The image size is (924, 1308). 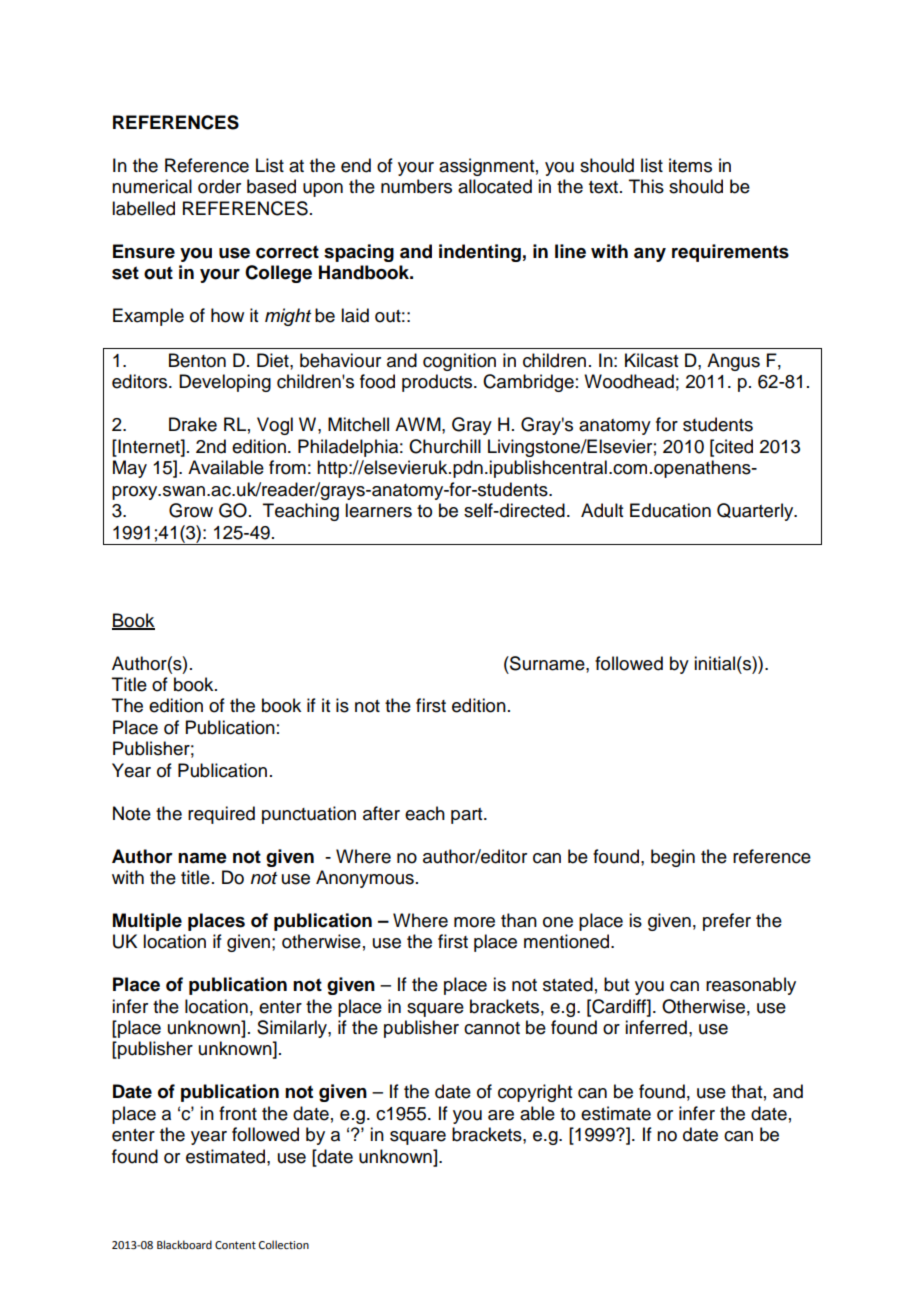 I want to click on prefer, so click(x=727, y=922).
